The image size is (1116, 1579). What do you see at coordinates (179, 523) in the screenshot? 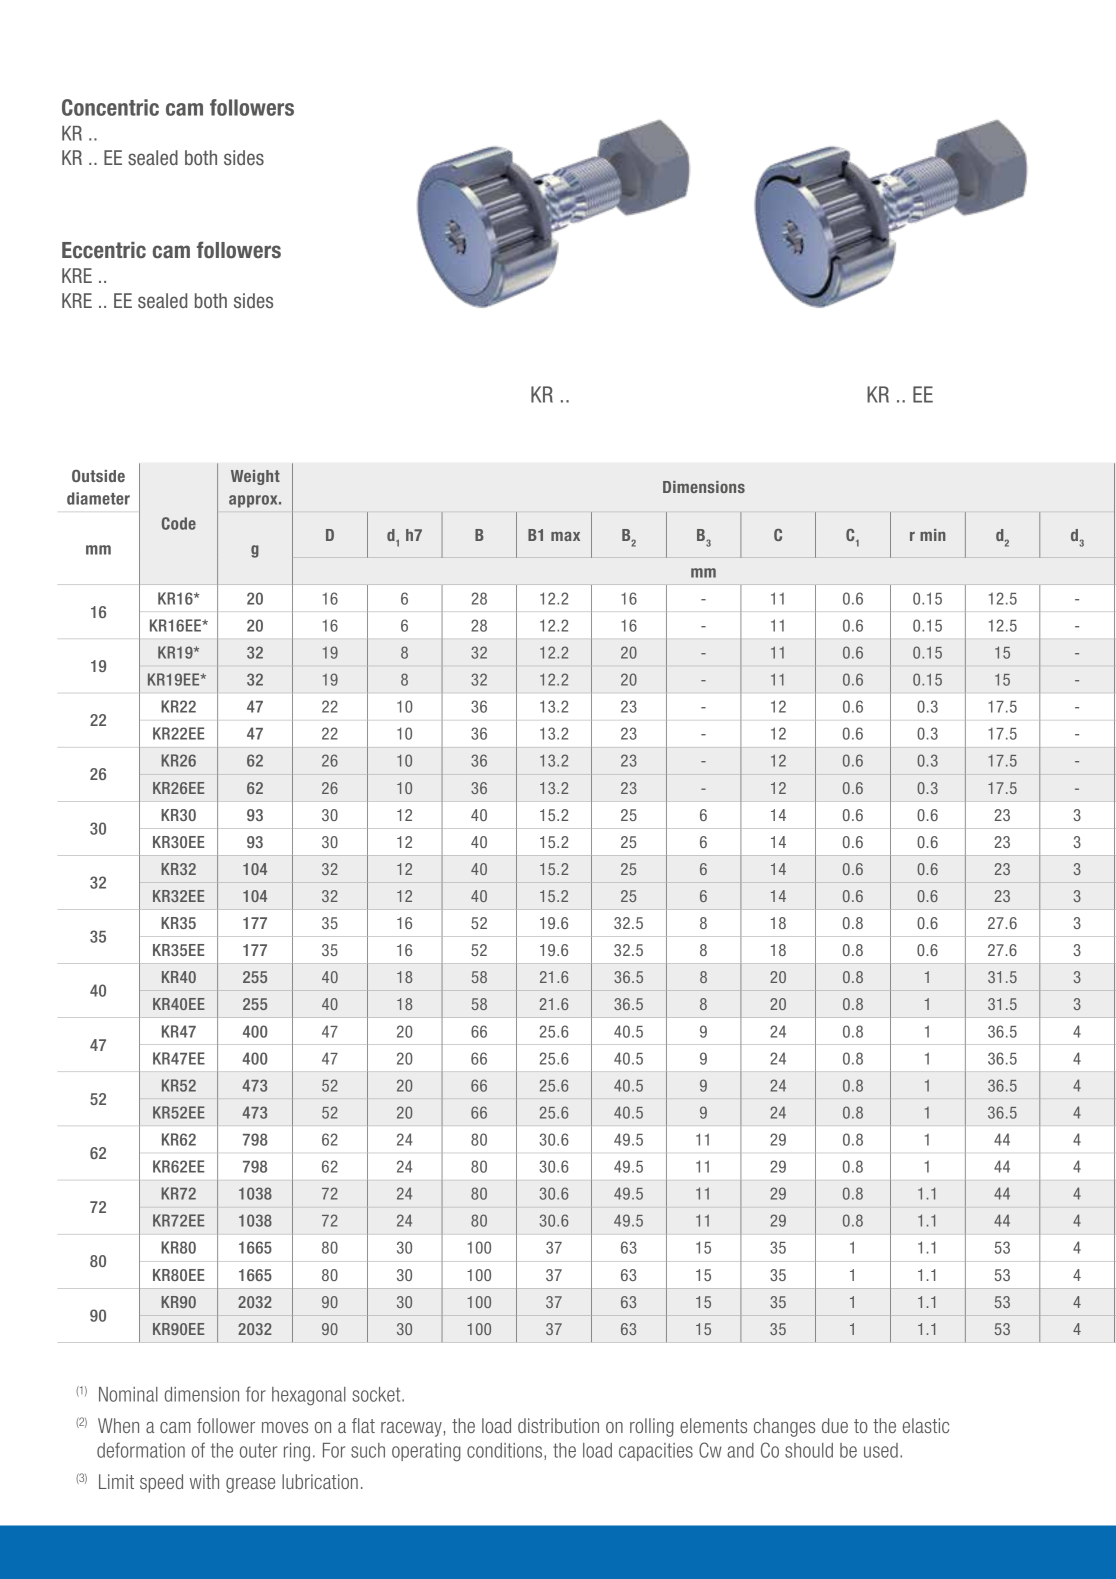
I see `Code` at bounding box center [179, 523].
